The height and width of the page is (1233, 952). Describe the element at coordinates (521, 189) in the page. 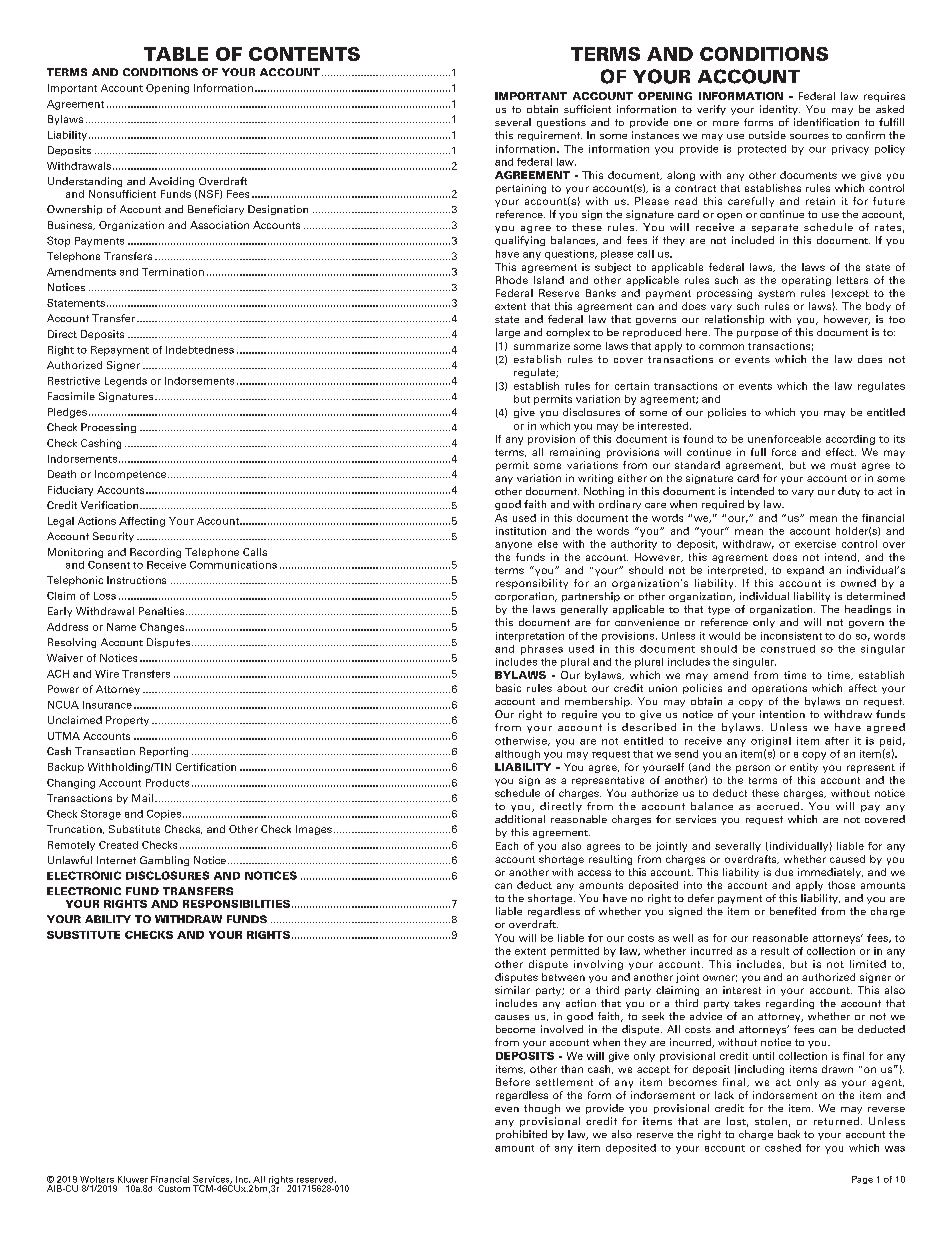

I see `pertaining` at that location.
